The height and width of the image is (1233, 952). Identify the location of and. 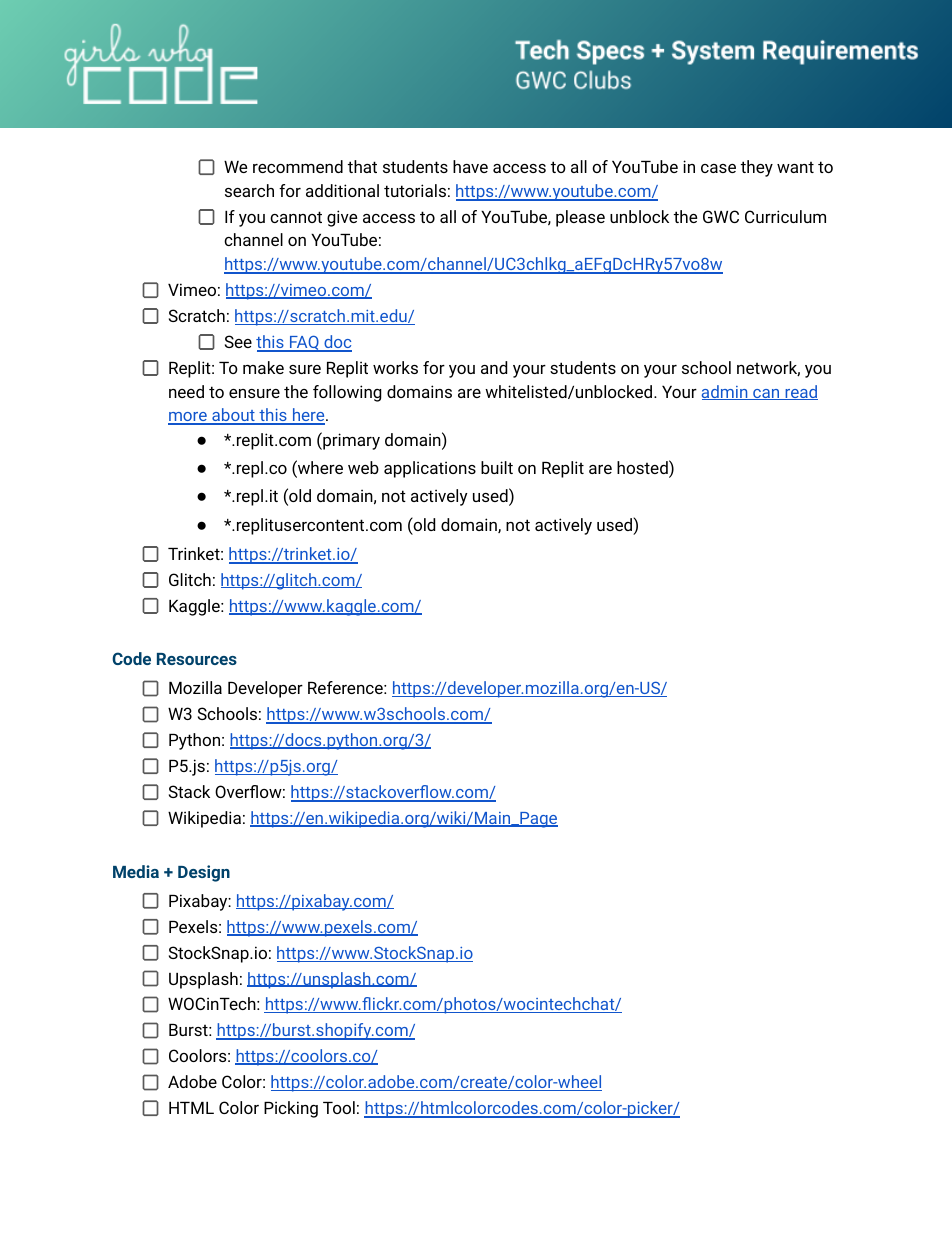
(494, 367).
